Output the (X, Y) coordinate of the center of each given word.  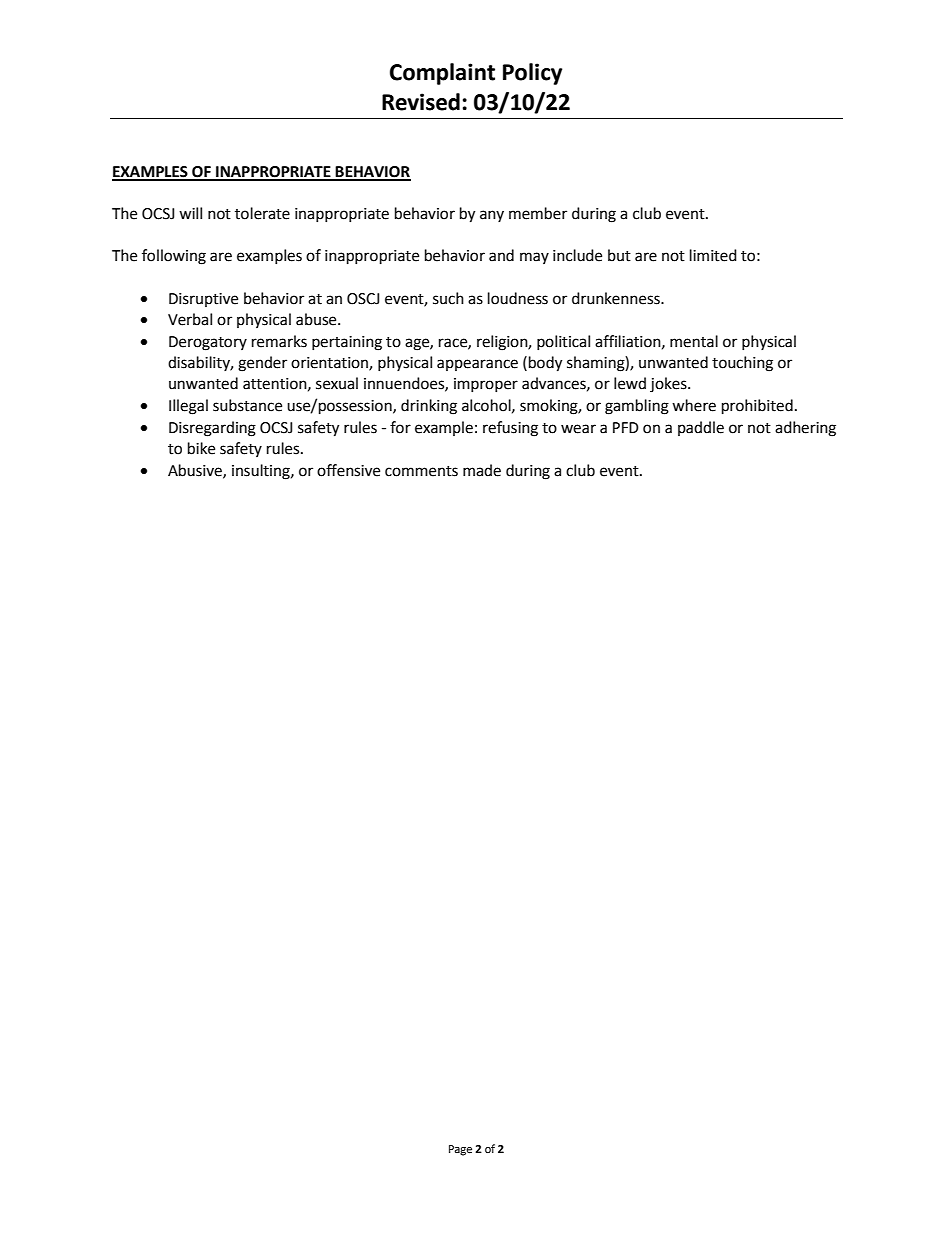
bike (201, 448)
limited (713, 255)
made (482, 470)
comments (421, 471)
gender (262, 364)
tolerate (262, 213)
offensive (348, 470)
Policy (532, 74)
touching (742, 364)
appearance (477, 365)
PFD (626, 427)
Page (460, 1150)
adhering (805, 429)
